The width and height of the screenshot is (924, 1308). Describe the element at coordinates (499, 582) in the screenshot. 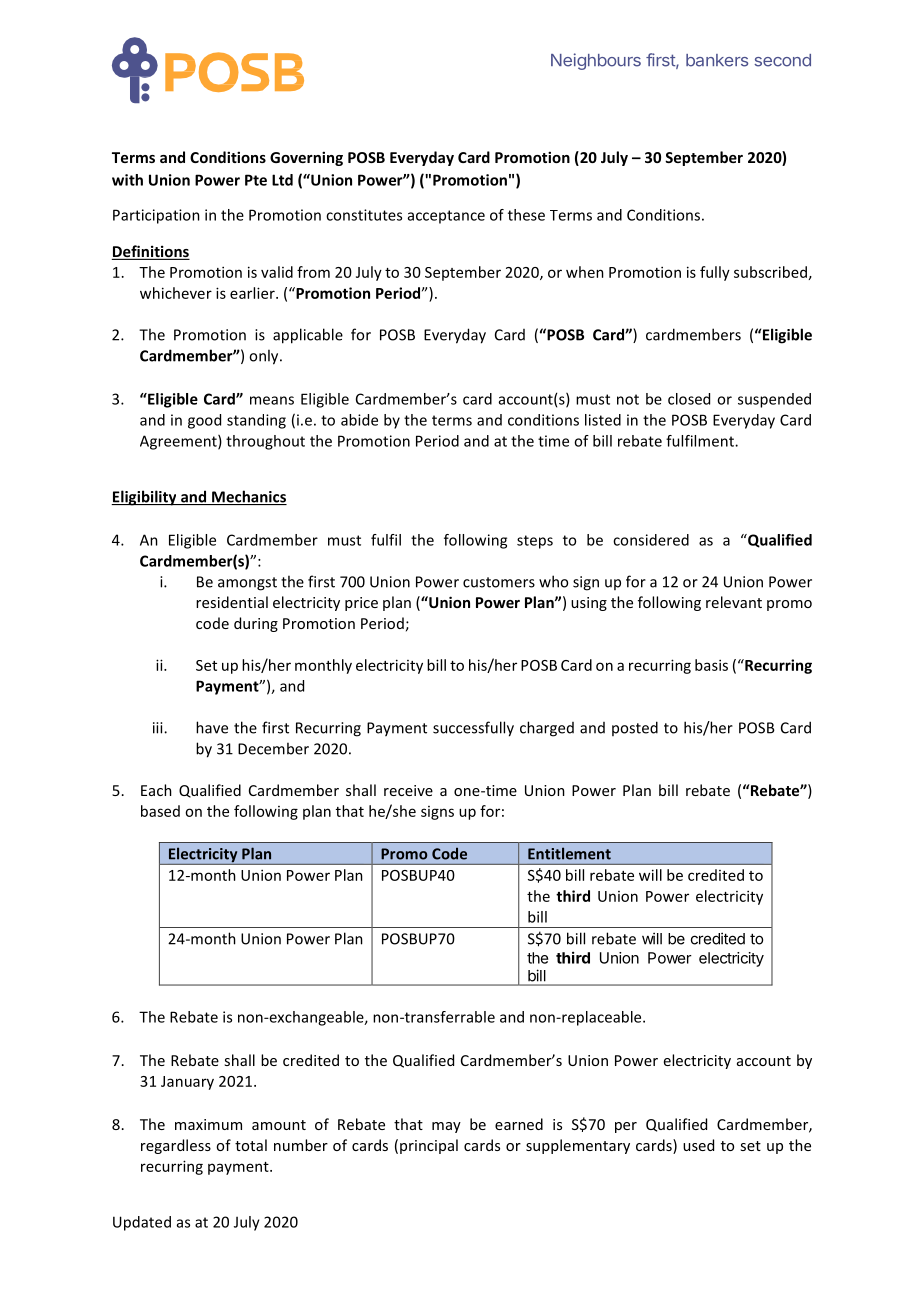

I see `customers` at that location.
